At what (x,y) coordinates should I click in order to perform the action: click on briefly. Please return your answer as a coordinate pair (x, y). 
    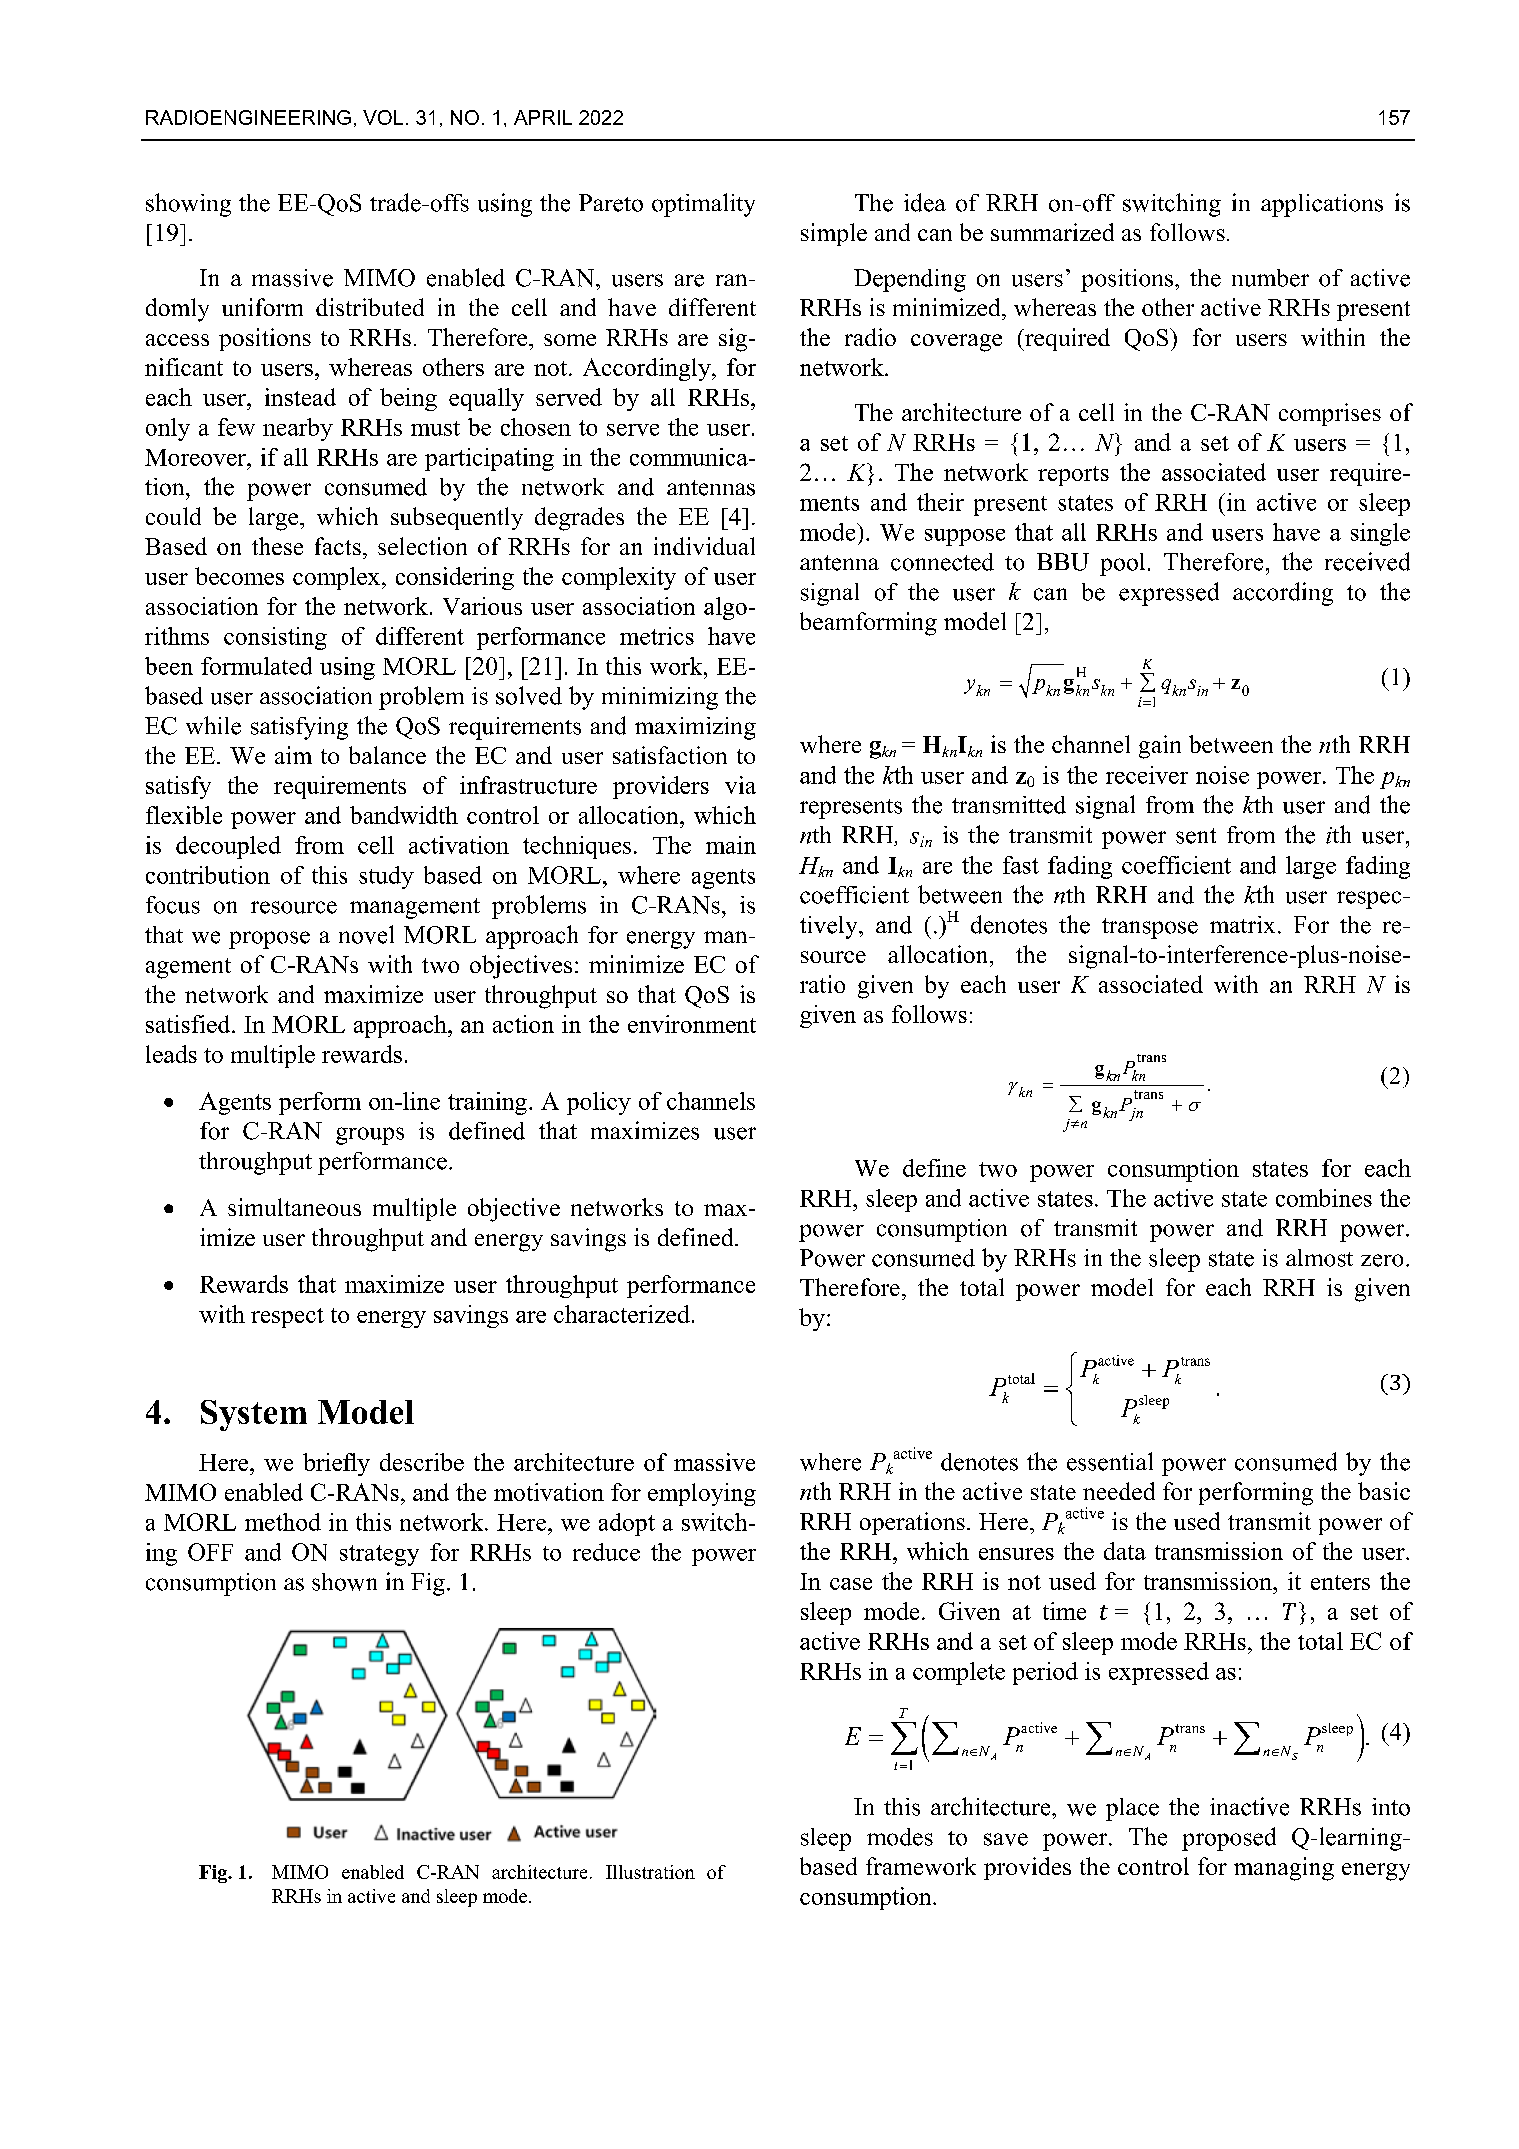
    Looking at the image, I should click on (336, 1464).
